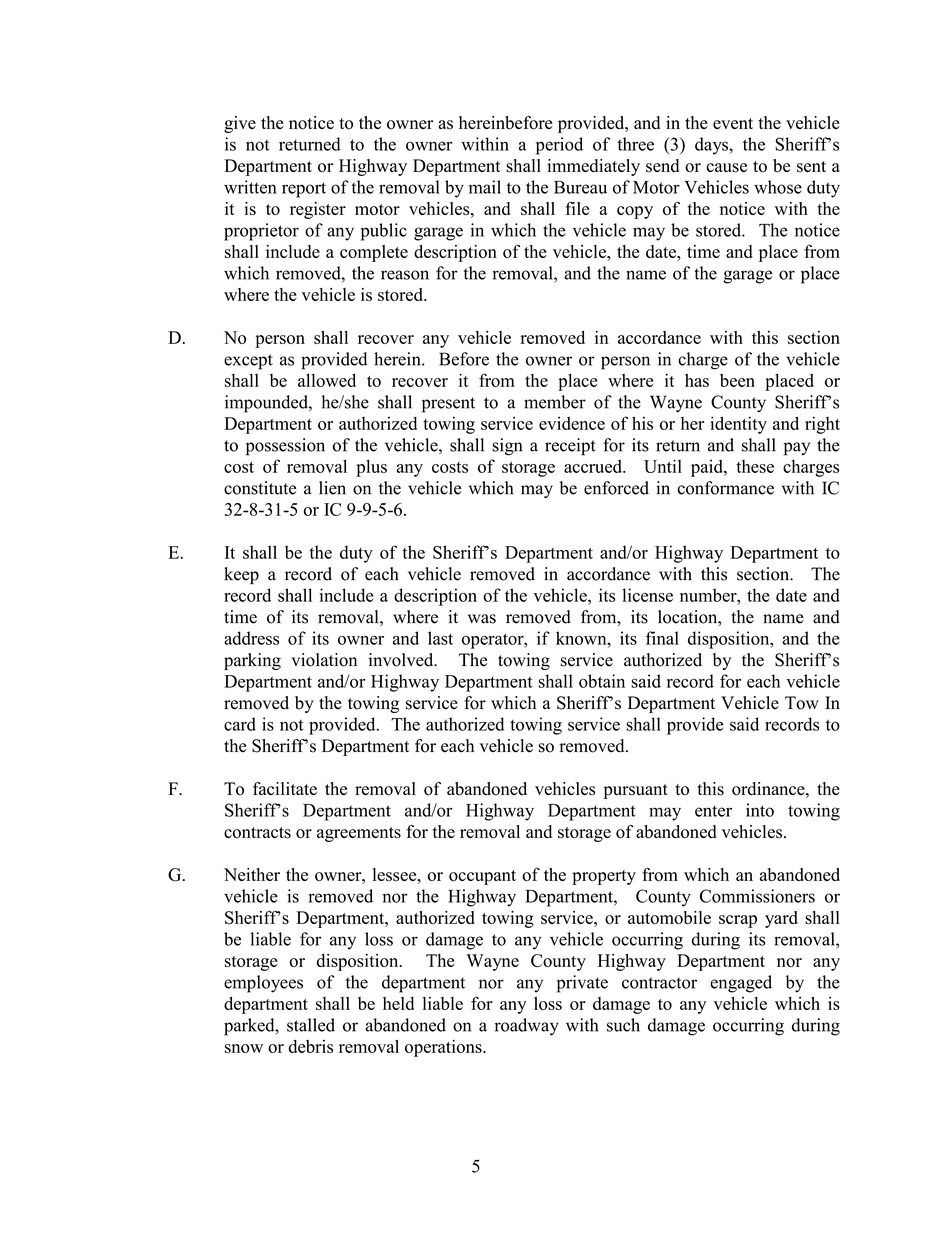  I want to click on obtain, so click(602, 681).
